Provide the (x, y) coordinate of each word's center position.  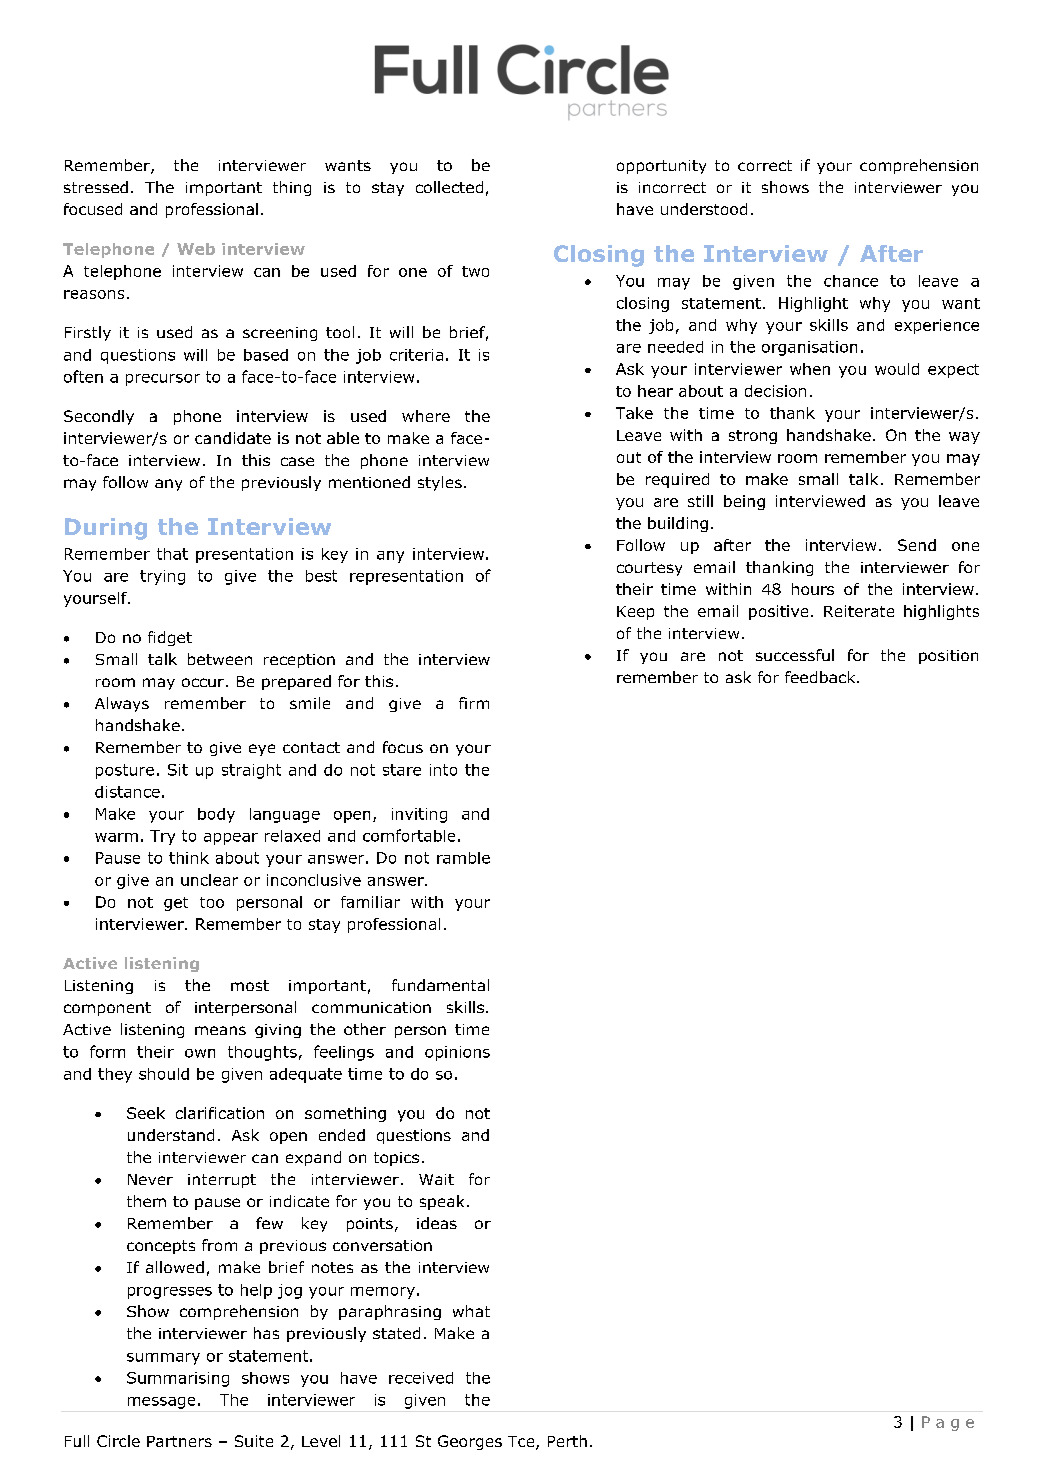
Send (917, 545)
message (161, 1403)
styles (440, 483)
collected (449, 187)
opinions (457, 1053)
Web (196, 249)
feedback (821, 677)
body (216, 815)
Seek (146, 1113)
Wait (436, 1179)
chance (851, 281)
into (443, 770)
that (172, 554)
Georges (470, 1442)
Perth (567, 1441)
